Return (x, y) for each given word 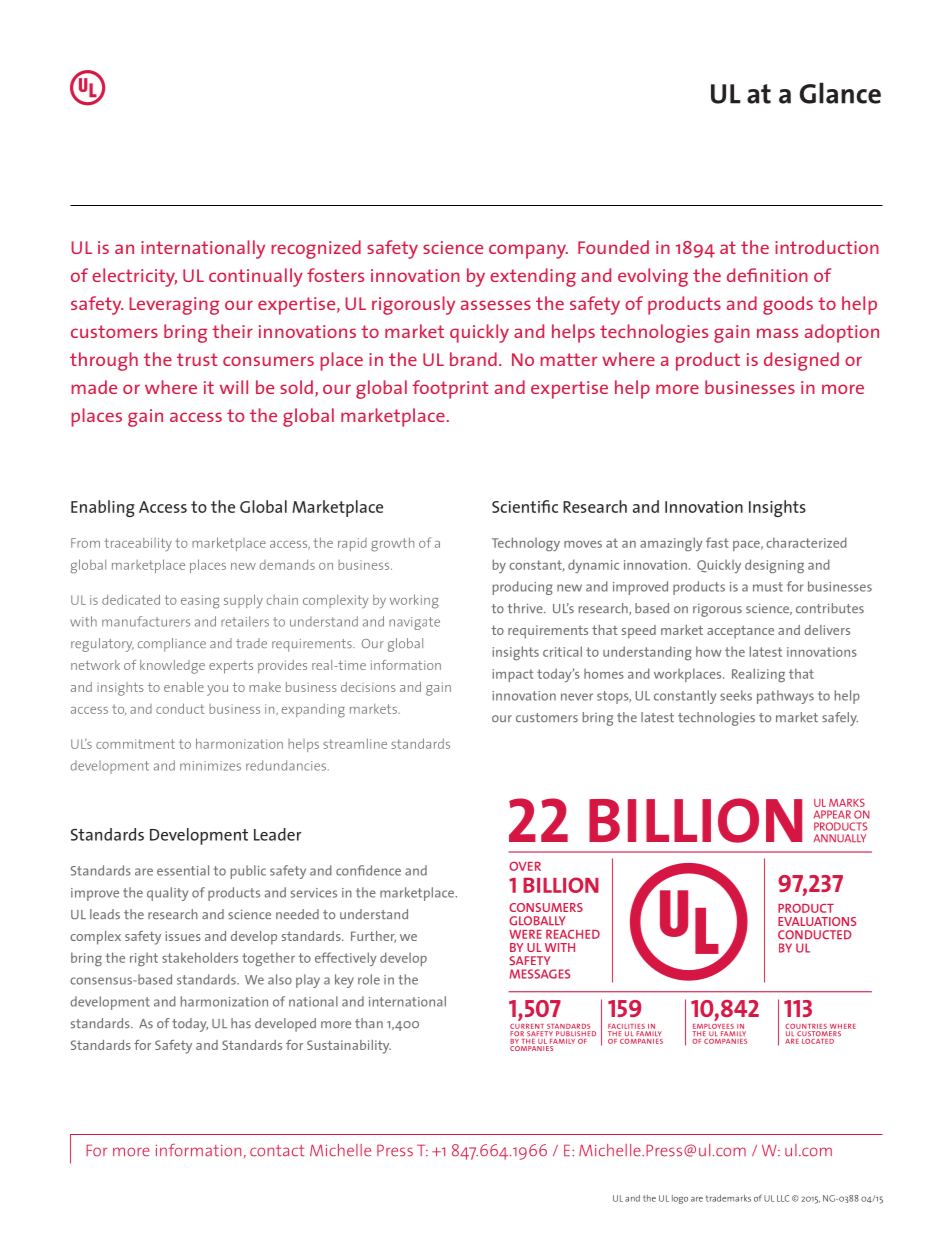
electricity (134, 277)
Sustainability (349, 1047)
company (528, 251)
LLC (783, 1198)
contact (277, 1151)
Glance (840, 93)
